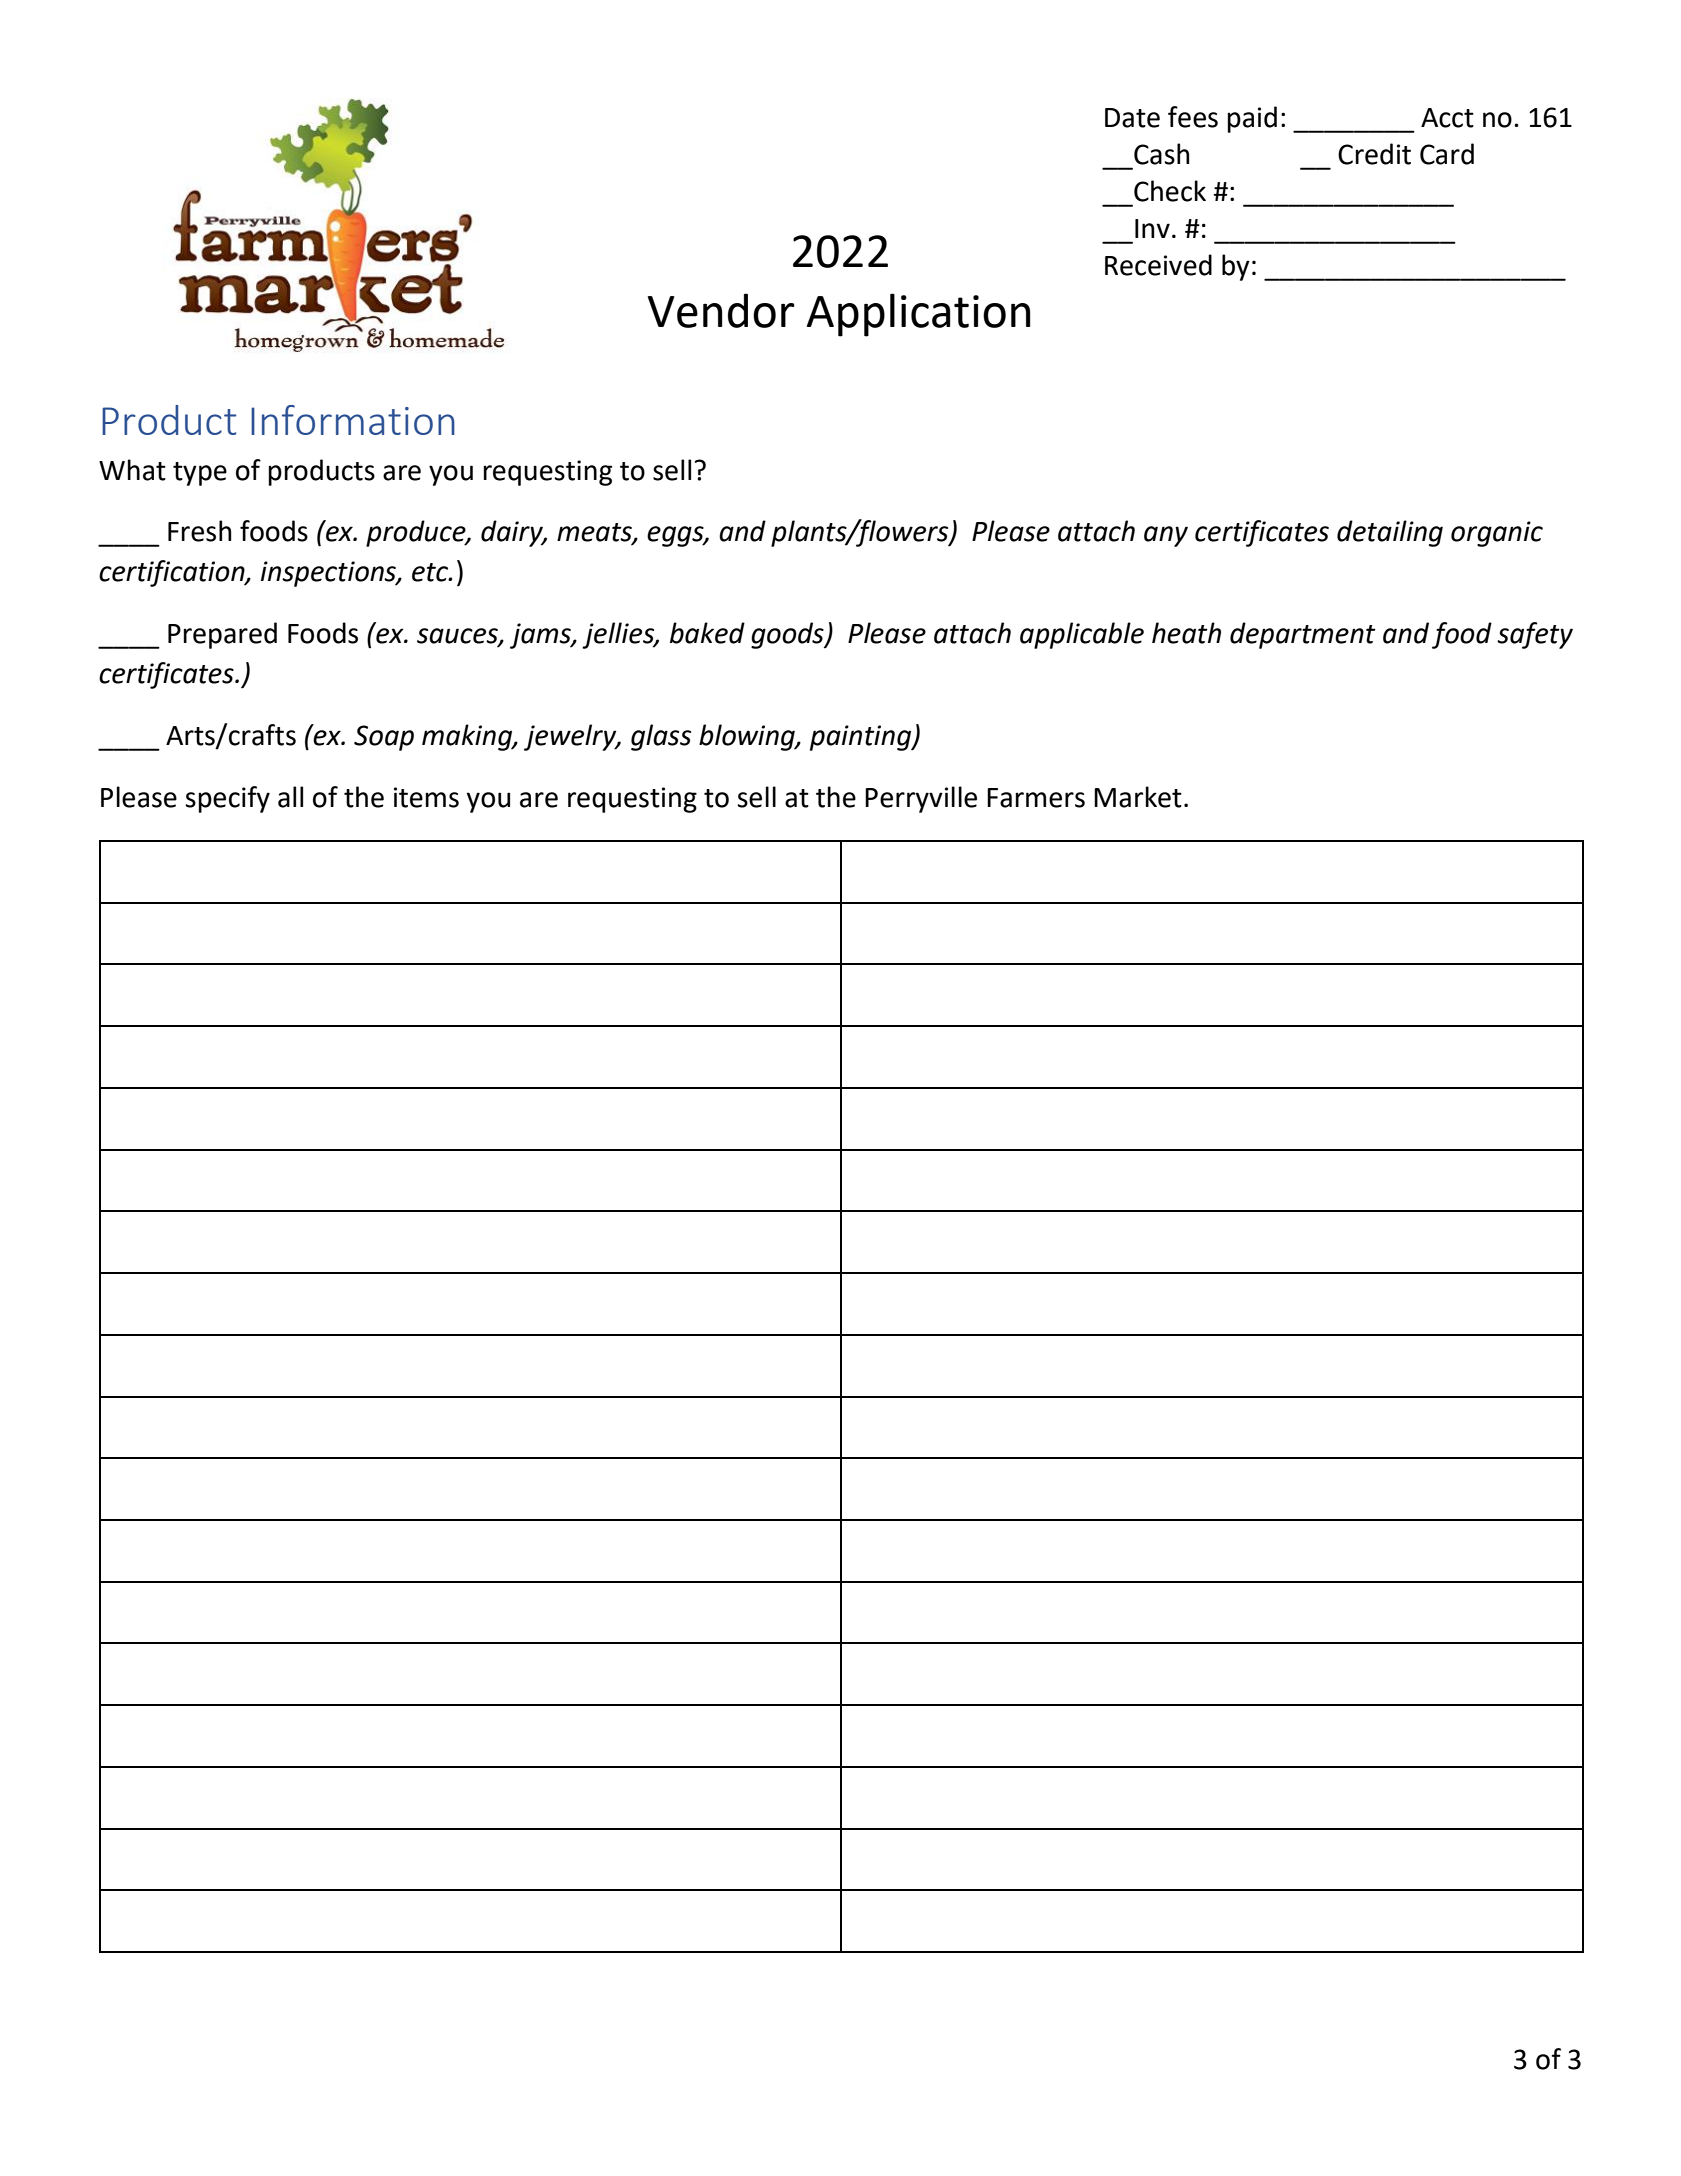  I want to click on detailing, so click(1390, 533).
